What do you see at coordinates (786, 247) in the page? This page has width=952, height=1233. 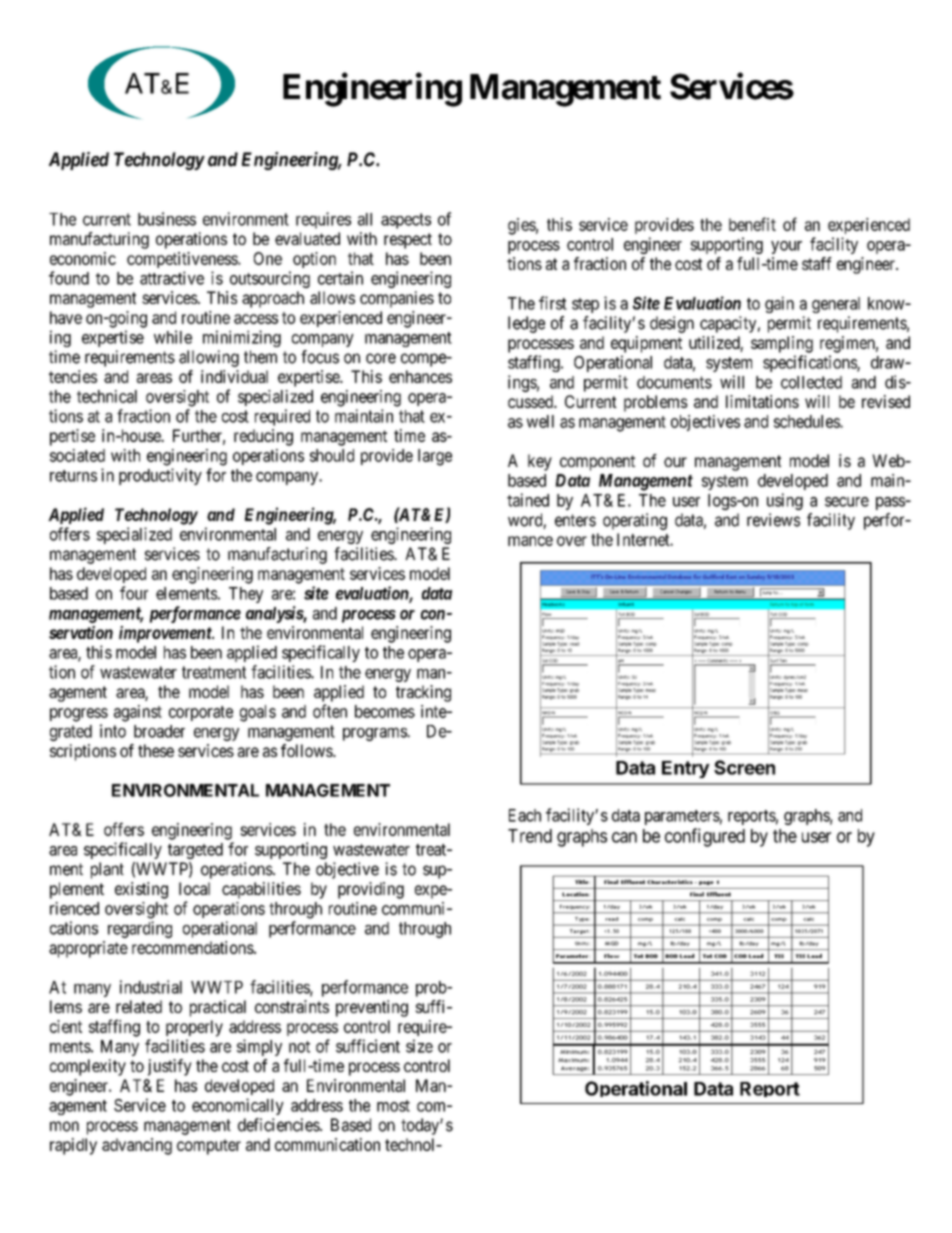 I see `your` at bounding box center [786, 247].
